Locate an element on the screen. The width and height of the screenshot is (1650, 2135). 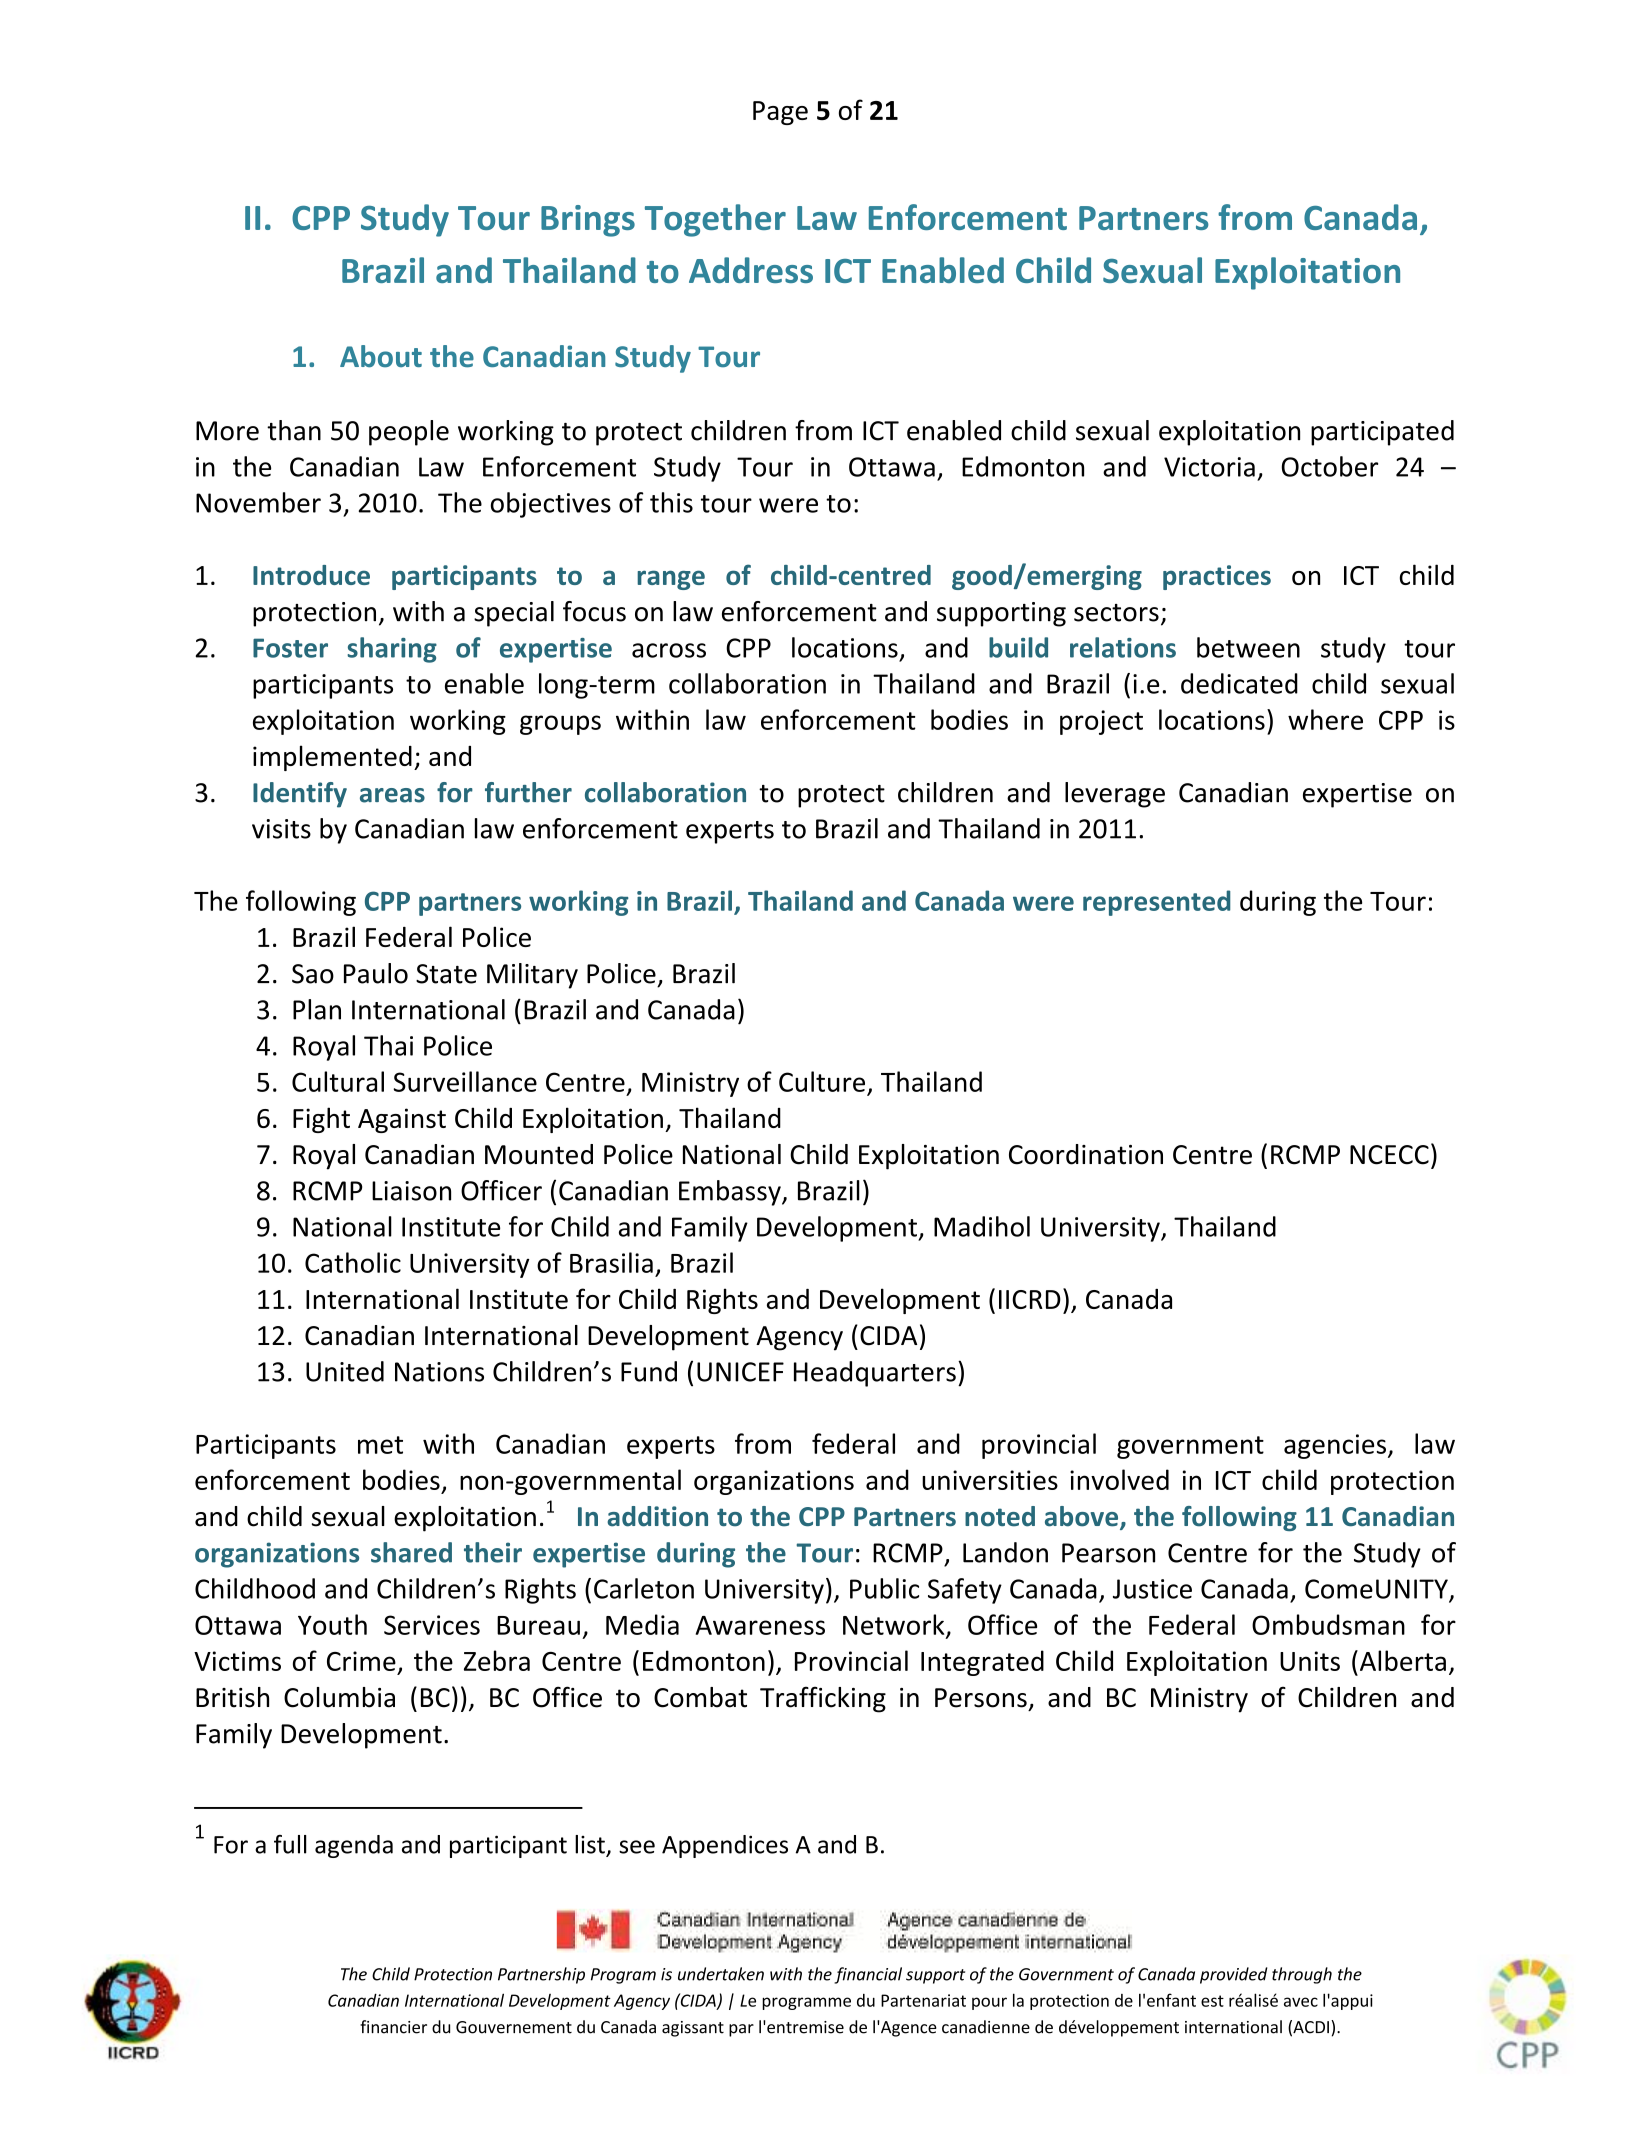
participated is located at coordinates (1382, 433).
